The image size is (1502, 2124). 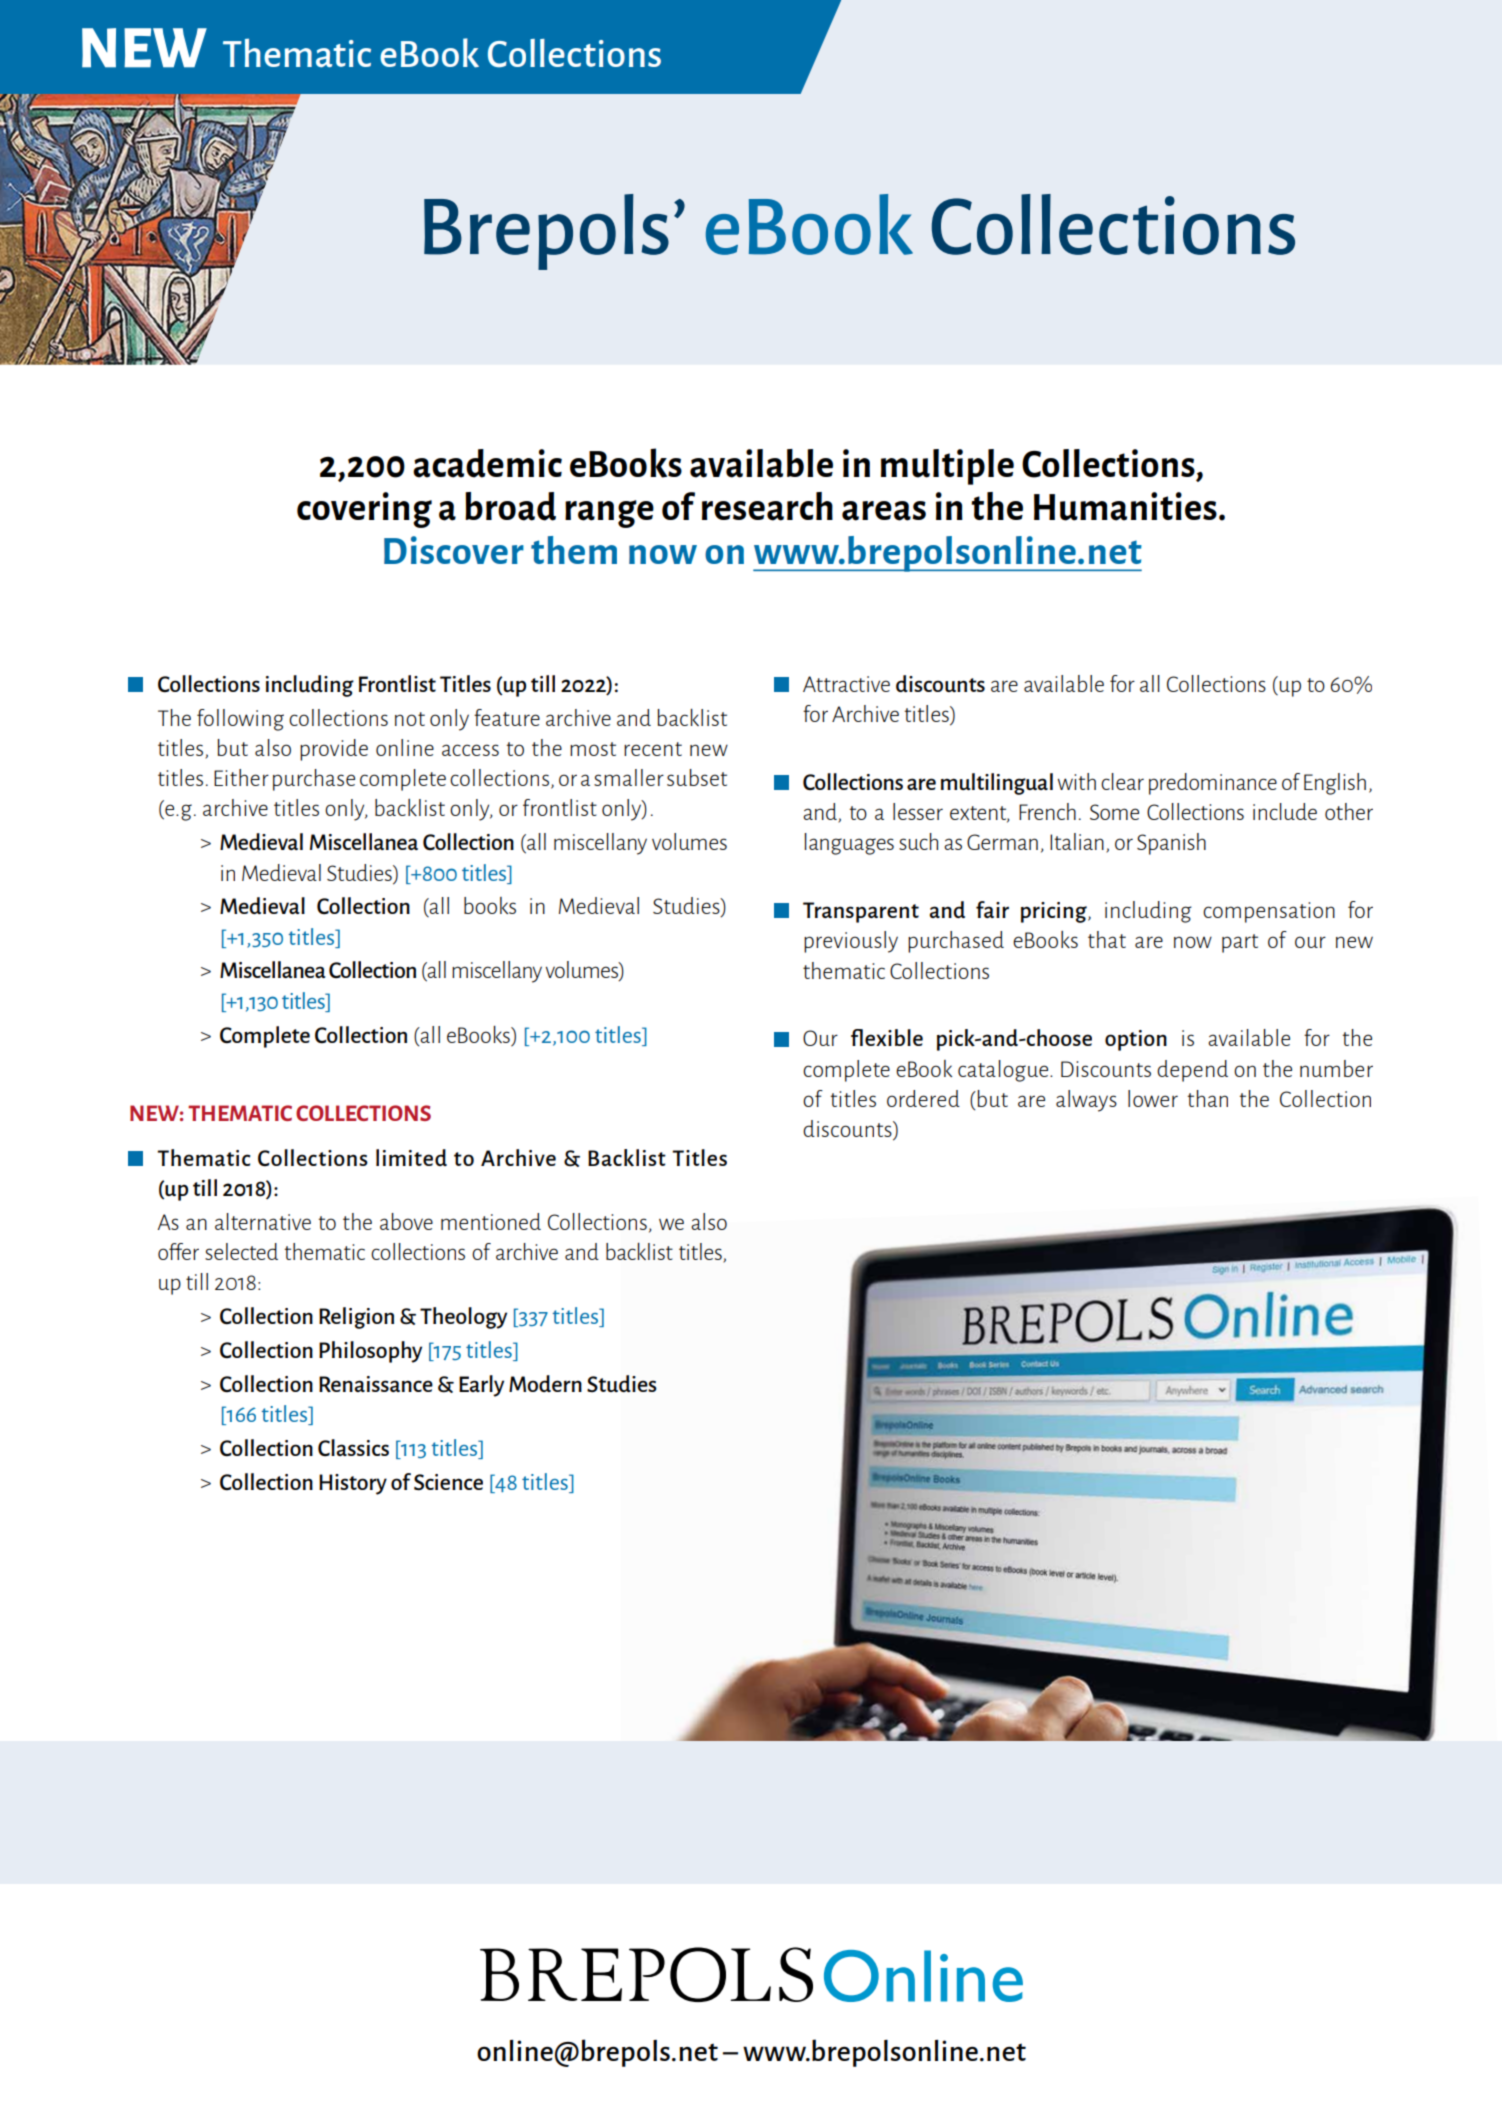 I want to click on alternative, so click(x=263, y=1221).
